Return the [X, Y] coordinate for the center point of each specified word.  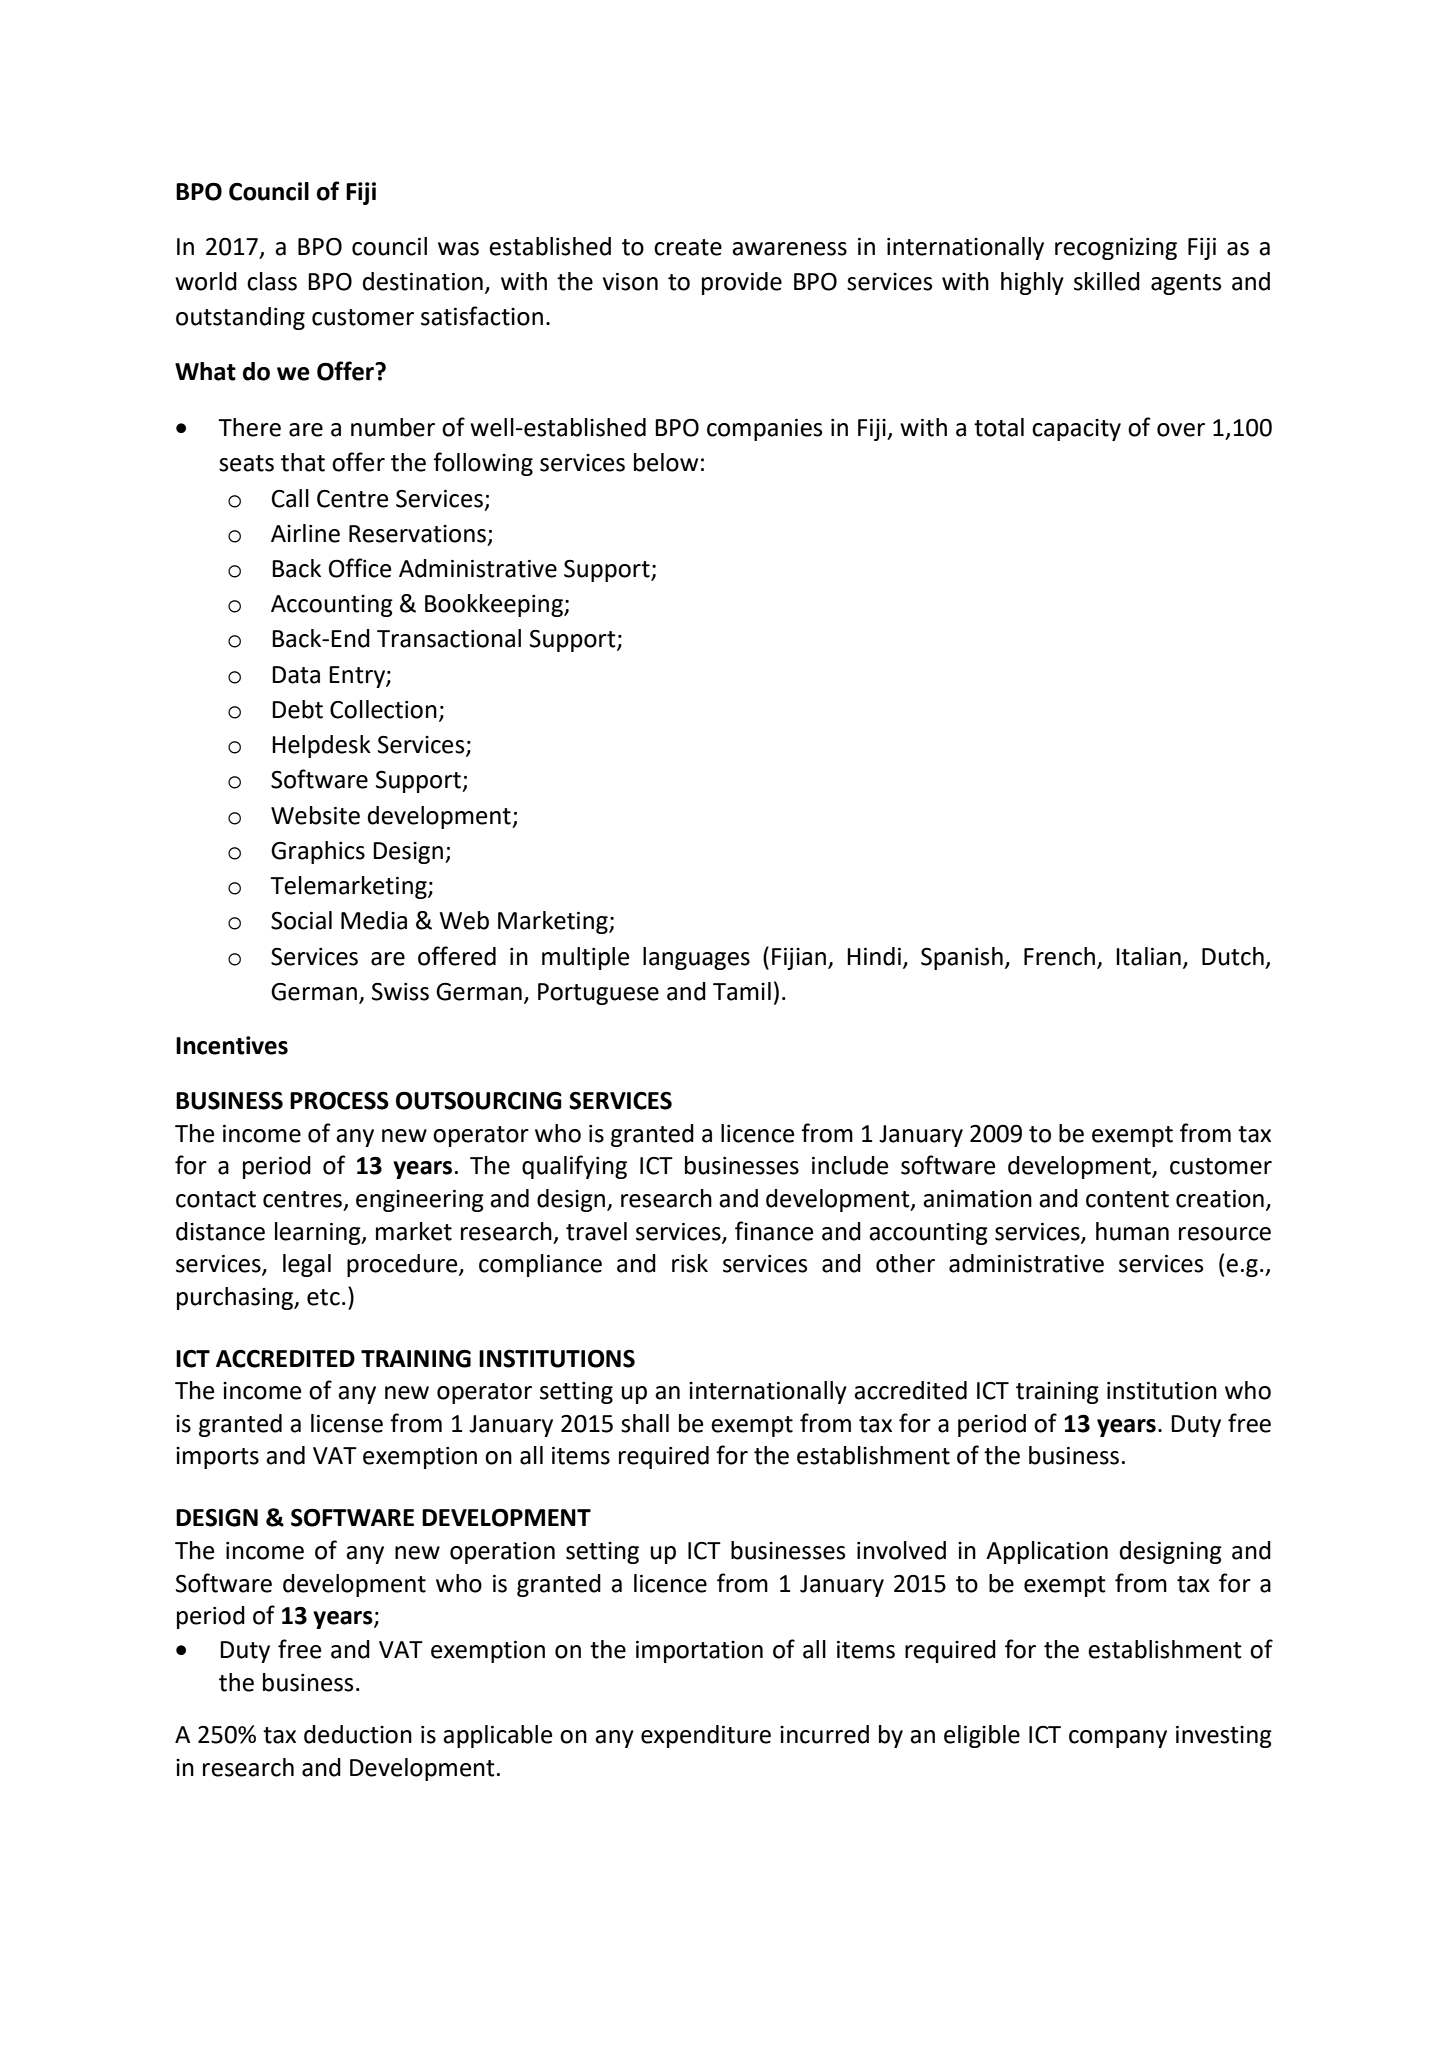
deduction [358, 1734]
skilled [1107, 281]
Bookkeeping [495, 605]
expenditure [706, 1736]
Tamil [742, 991]
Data [296, 675]
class [272, 281]
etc [323, 1297]
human [1132, 1231]
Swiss [400, 992]
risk [690, 1263]
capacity [1076, 430]
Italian [1148, 956]
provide [742, 283]
